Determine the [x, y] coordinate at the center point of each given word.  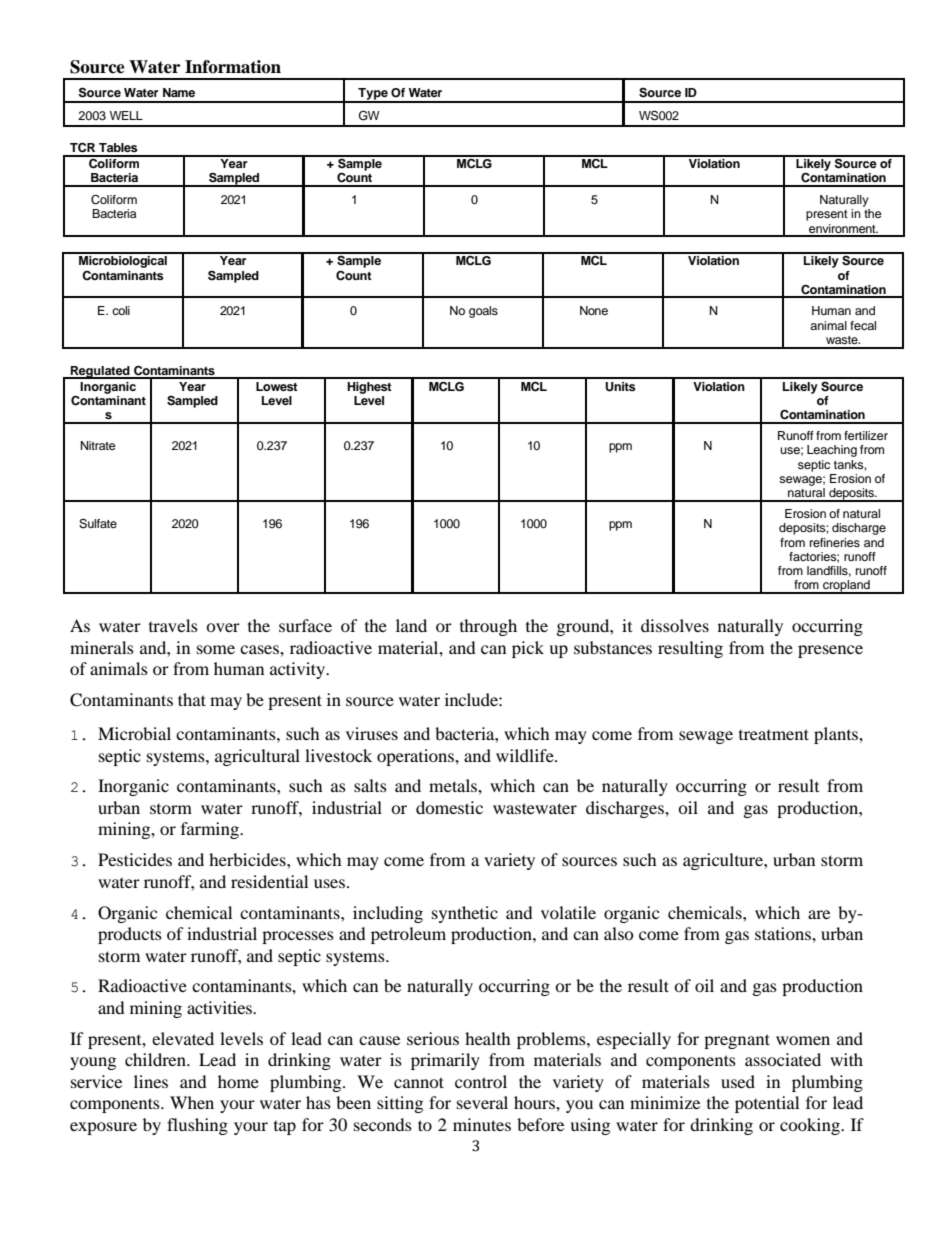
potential [767, 1104]
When [192, 1102]
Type [373, 95]
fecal [863, 325]
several [482, 1102]
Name [179, 92]
